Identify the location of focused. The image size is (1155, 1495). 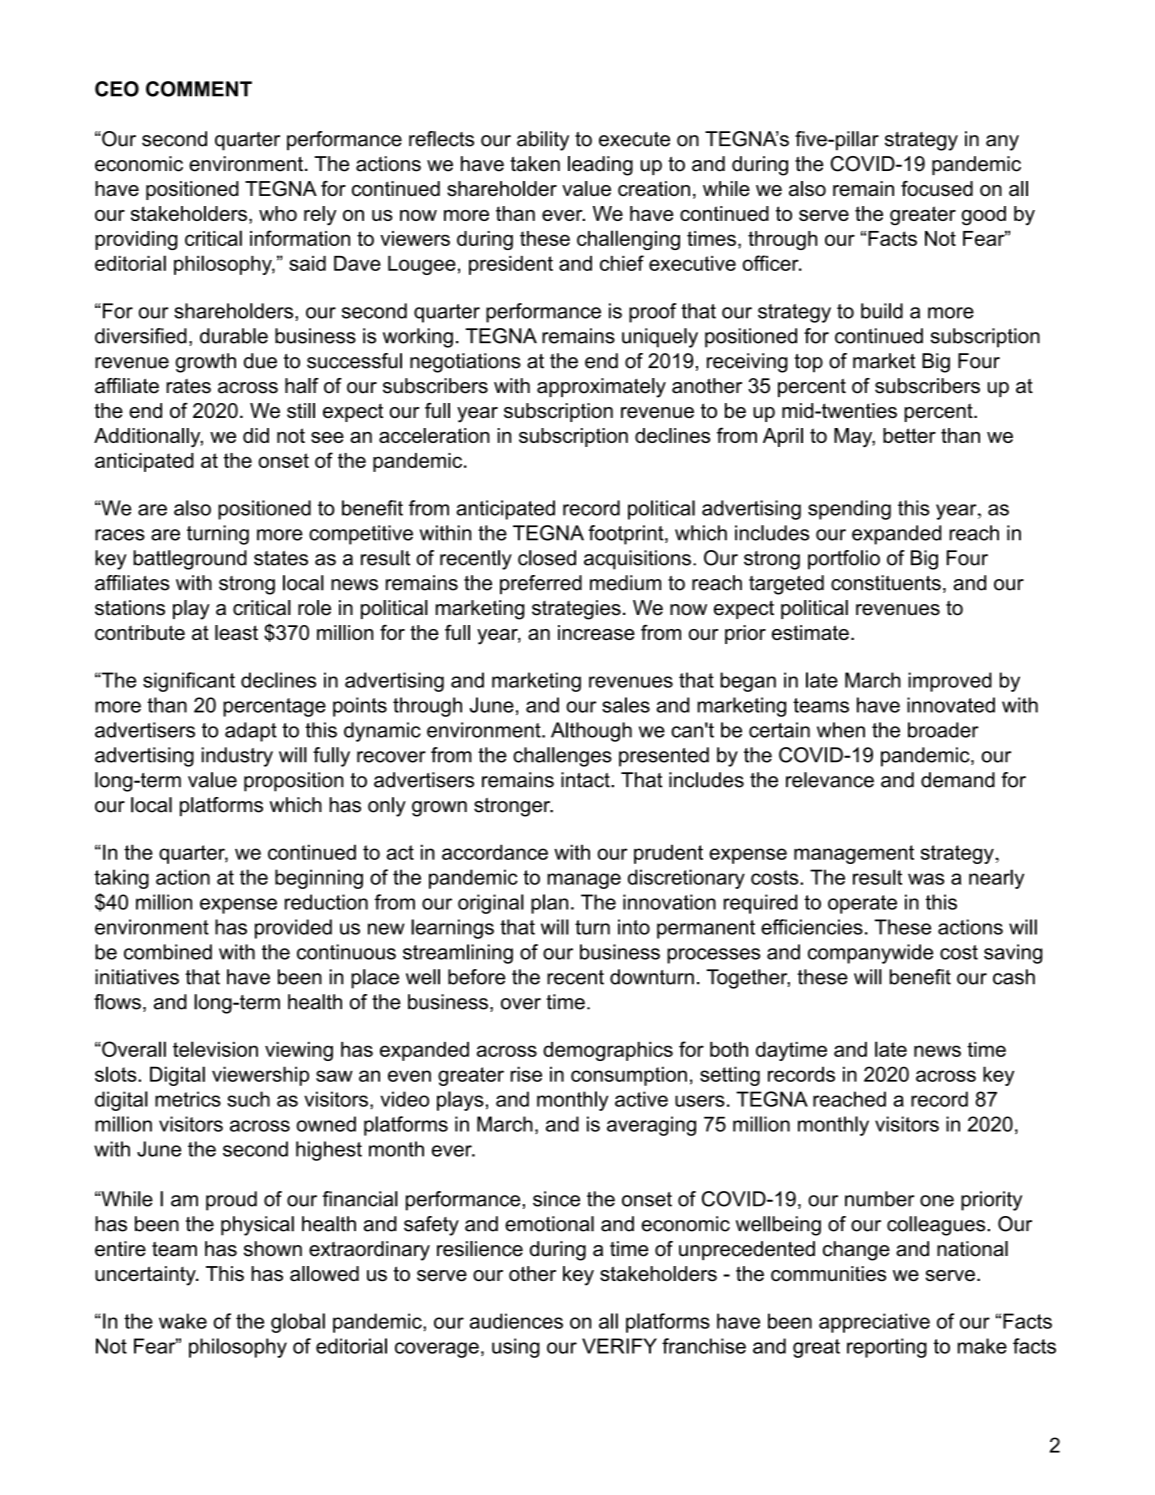
(937, 188).
